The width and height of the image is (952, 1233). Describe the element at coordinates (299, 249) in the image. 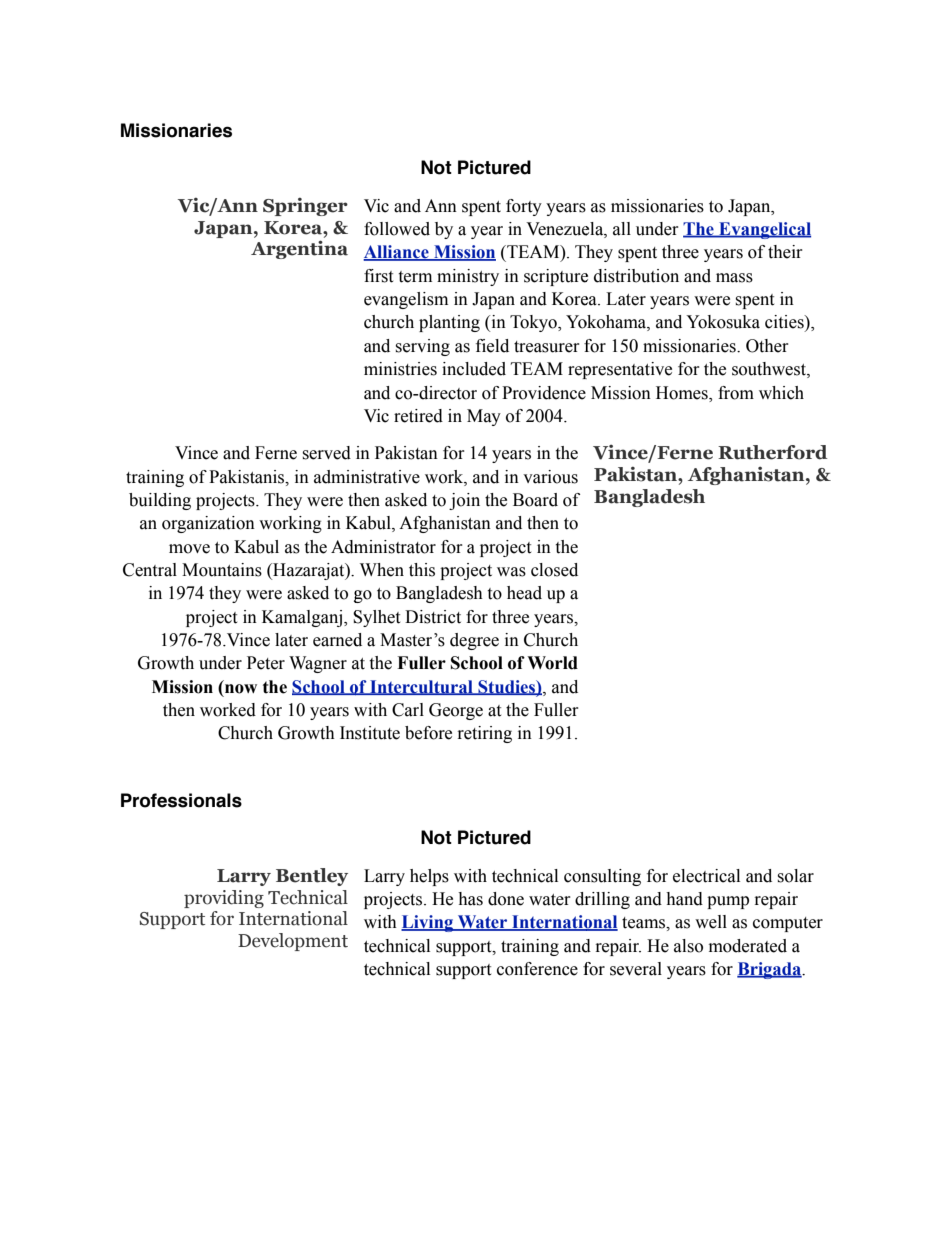

I see `Argentina` at that location.
